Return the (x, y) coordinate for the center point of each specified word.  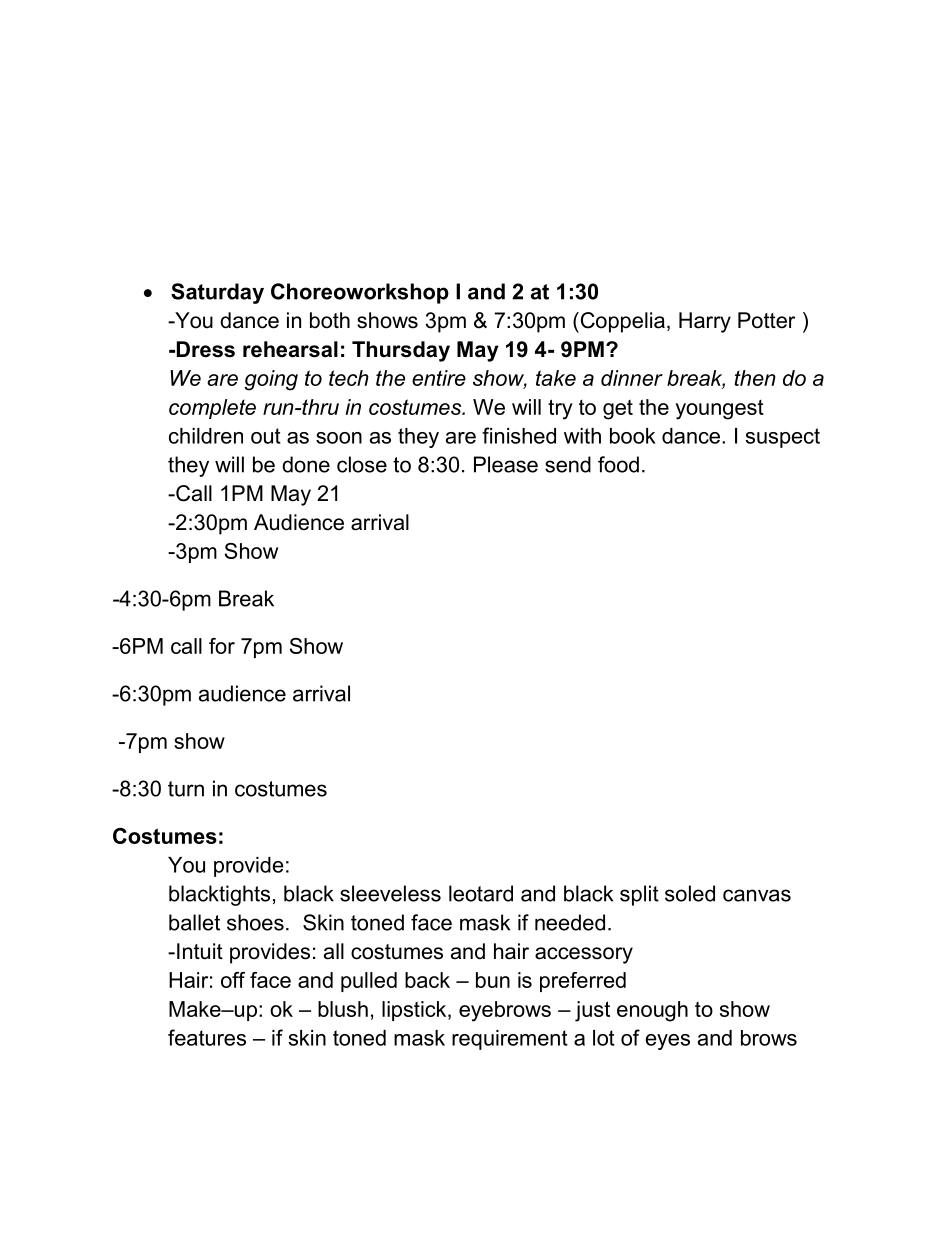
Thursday (401, 351)
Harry (705, 322)
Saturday (217, 293)
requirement (510, 1040)
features (207, 1037)
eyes (668, 1042)
